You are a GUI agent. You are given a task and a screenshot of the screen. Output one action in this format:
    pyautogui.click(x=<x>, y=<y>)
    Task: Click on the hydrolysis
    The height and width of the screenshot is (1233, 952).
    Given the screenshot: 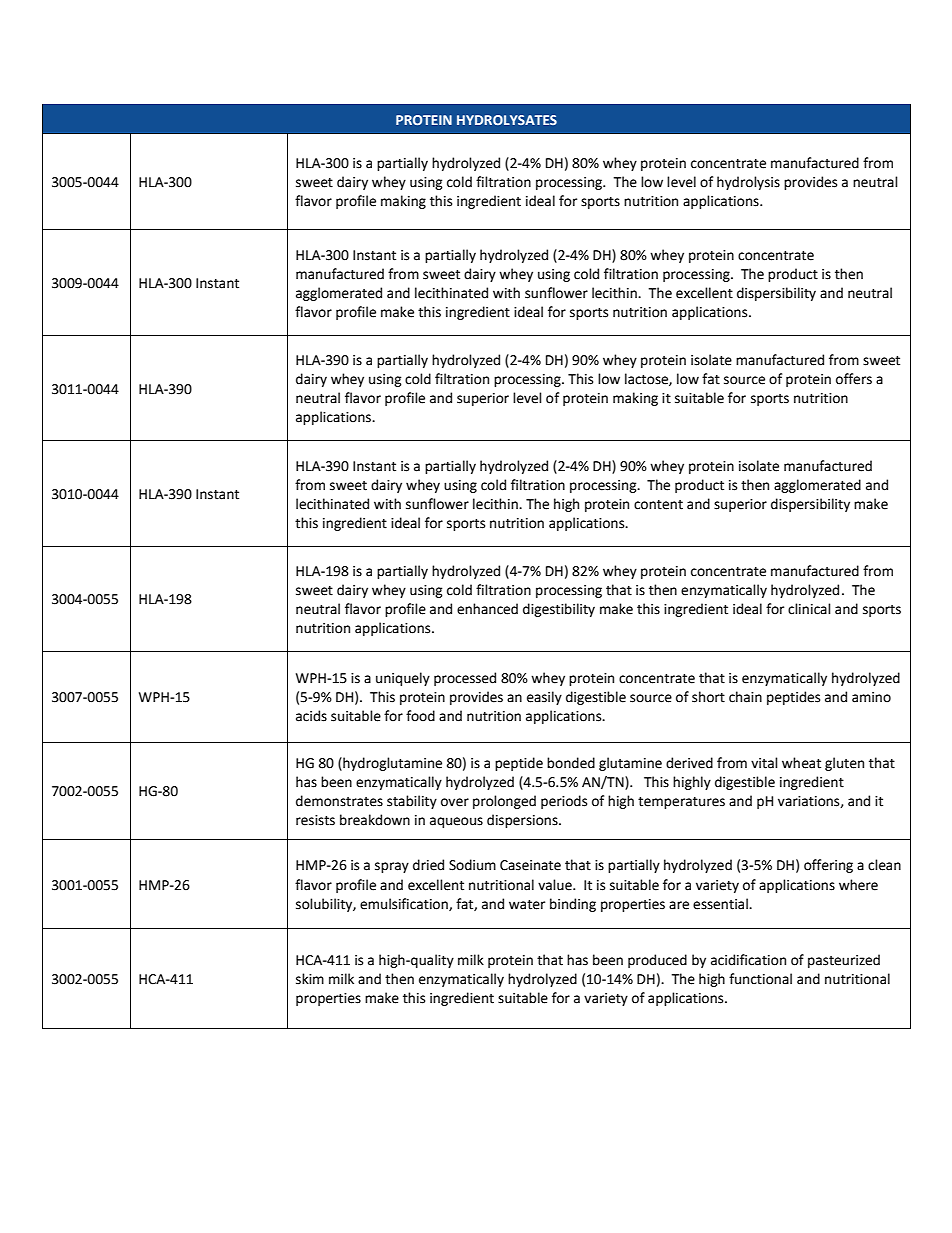 What is the action you would take?
    pyautogui.click(x=748, y=183)
